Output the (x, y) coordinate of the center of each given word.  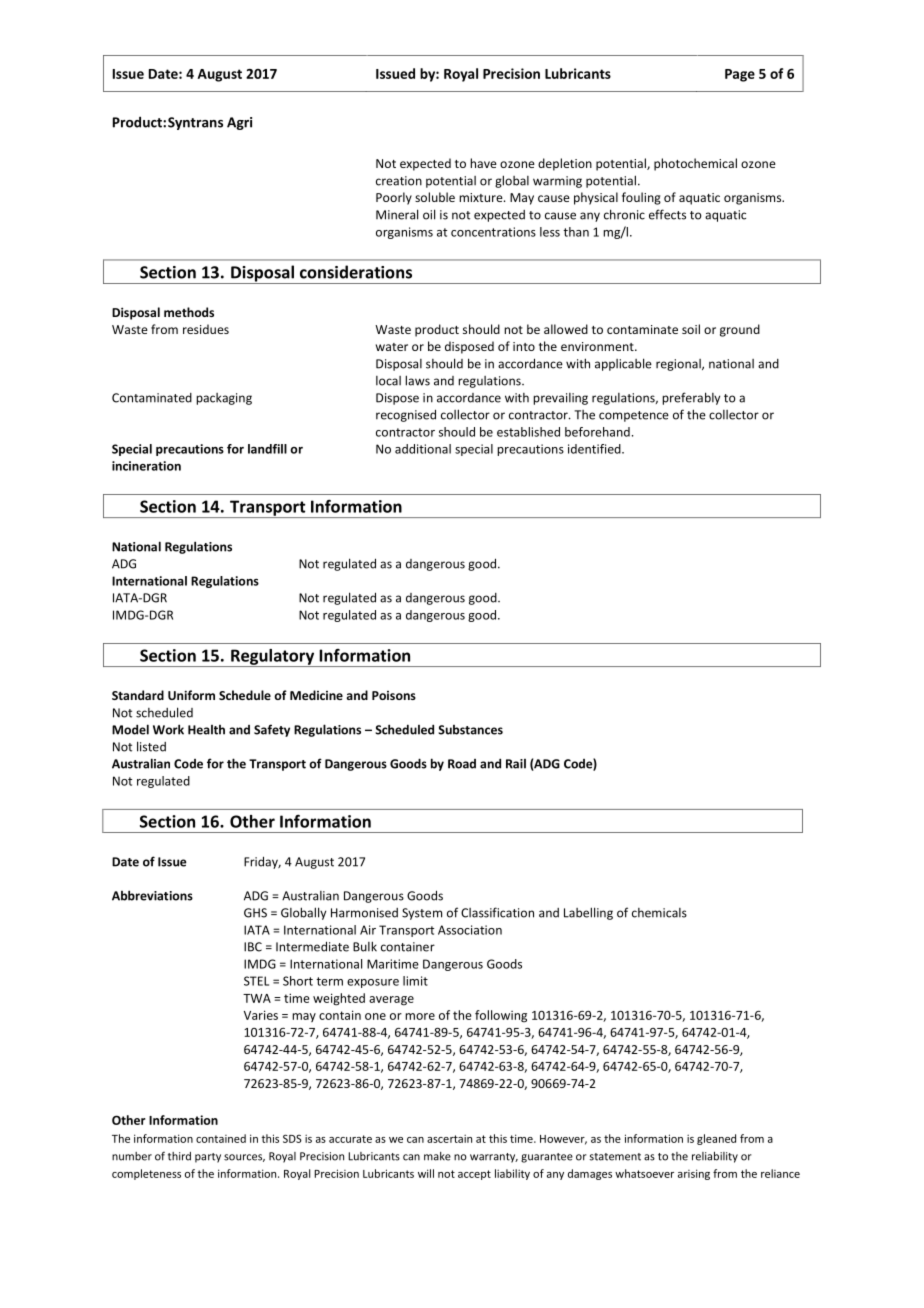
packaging (224, 399)
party (208, 1158)
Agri (239, 123)
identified (595, 449)
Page (740, 75)
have (483, 163)
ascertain (449, 1138)
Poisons (394, 695)
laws (417, 380)
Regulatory (273, 658)
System (422, 914)
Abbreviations (152, 895)
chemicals (659, 913)
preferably (691, 398)
